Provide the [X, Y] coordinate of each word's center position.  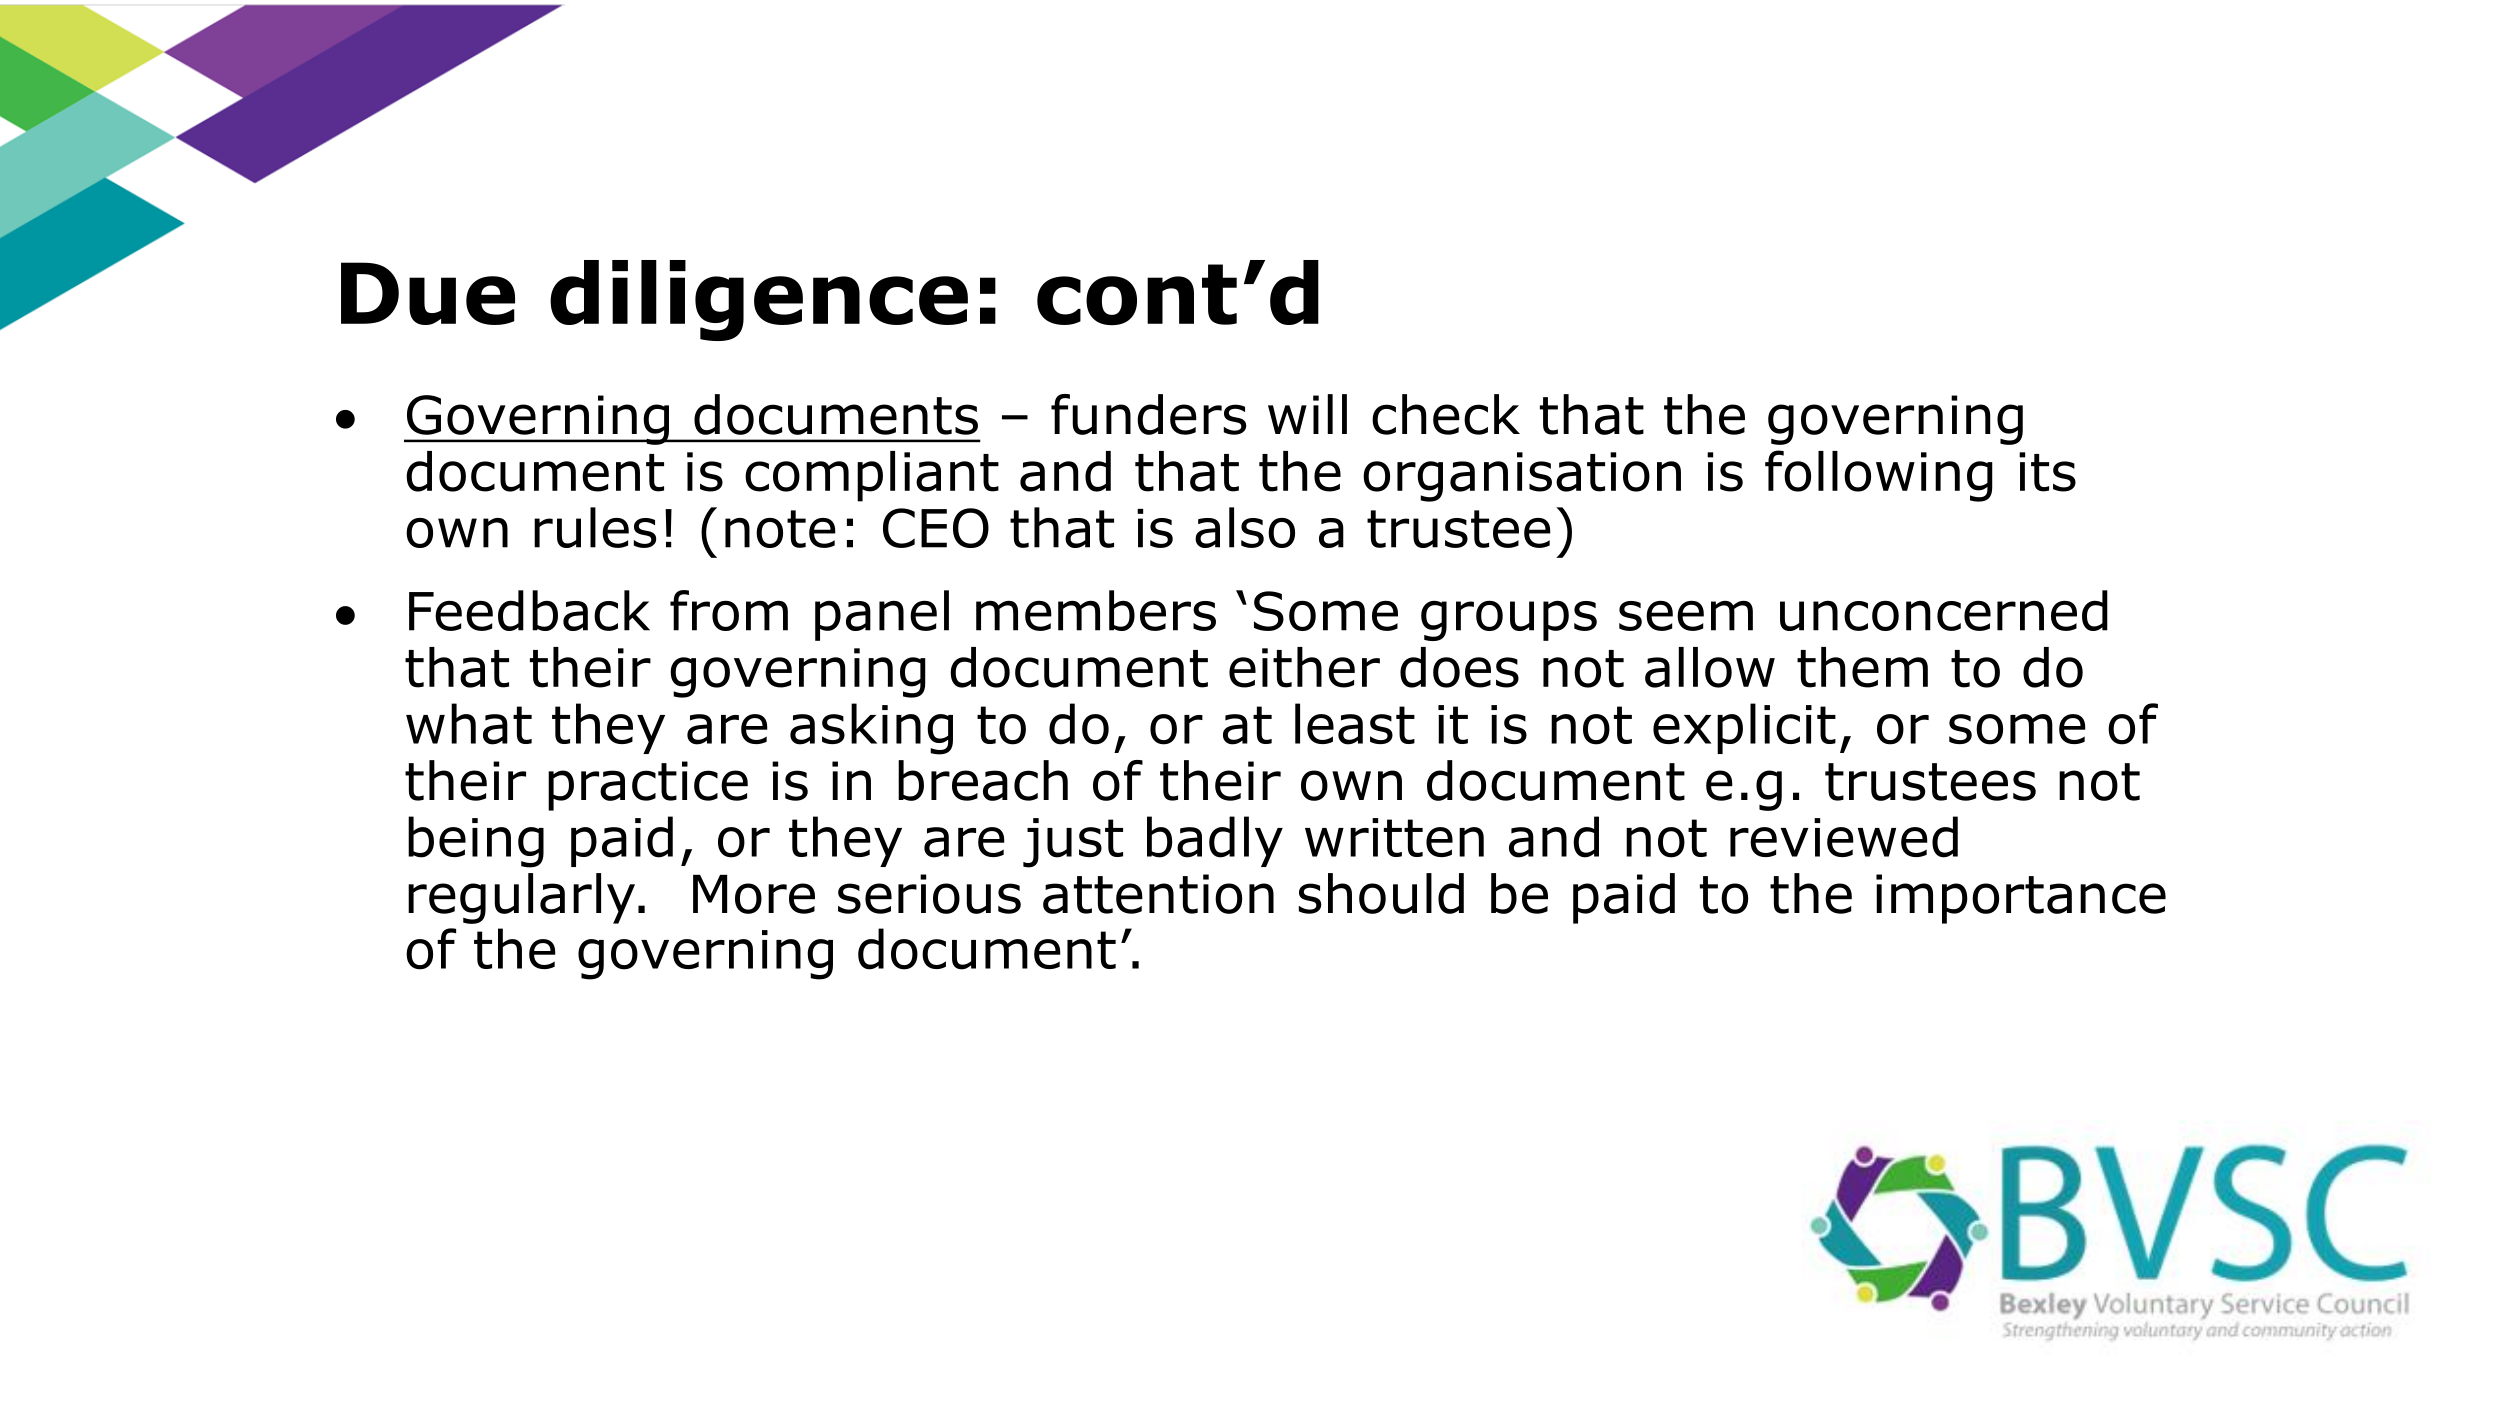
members [1096, 610]
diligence [759, 300]
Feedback [529, 610]
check [1446, 414]
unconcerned [1944, 610]
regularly [521, 898]
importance [2021, 899]
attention [1158, 894]
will [1307, 414]
